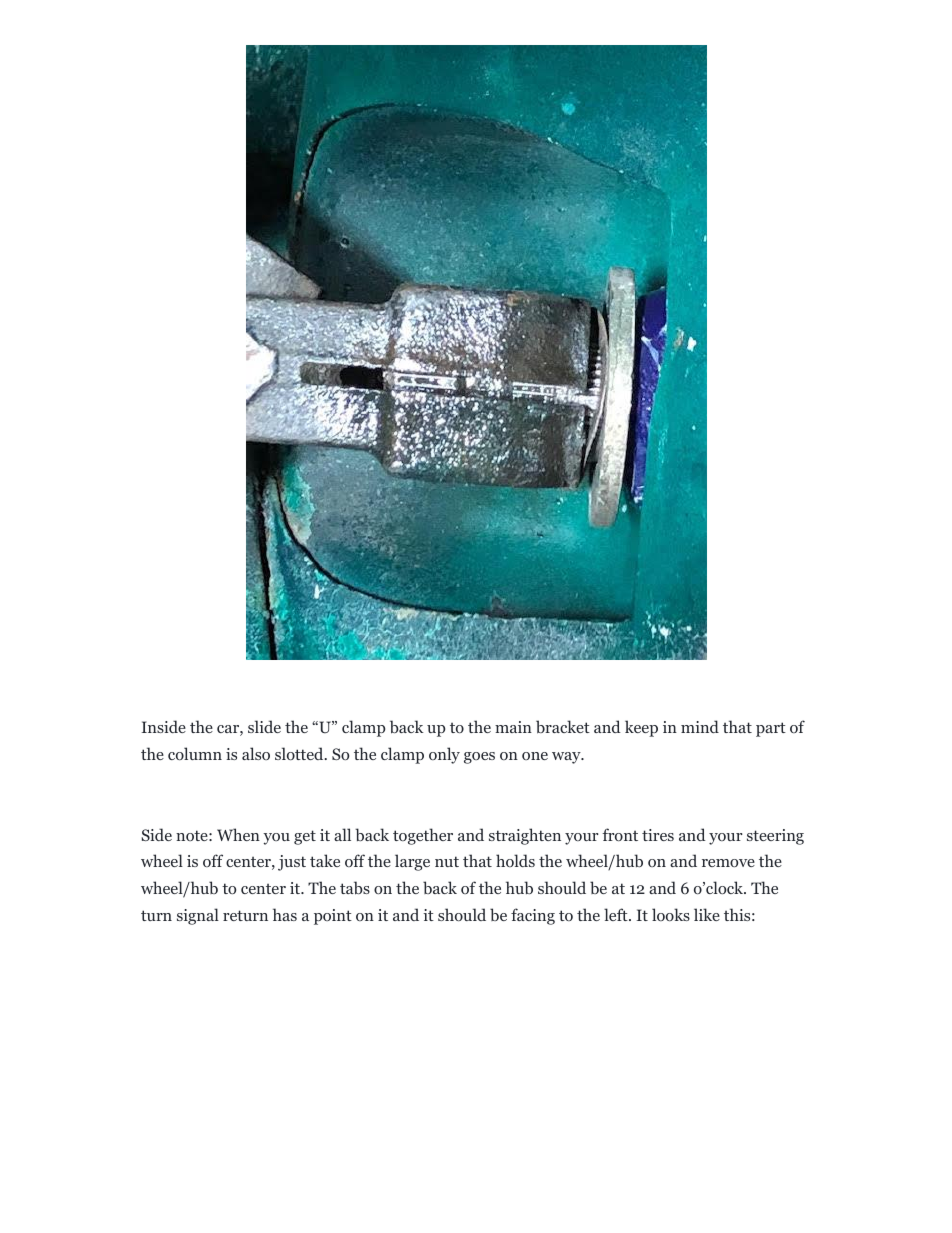 The height and width of the document is (1233, 952). Describe the element at coordinates (264, 726) in the document. I see `slide` at that location.
